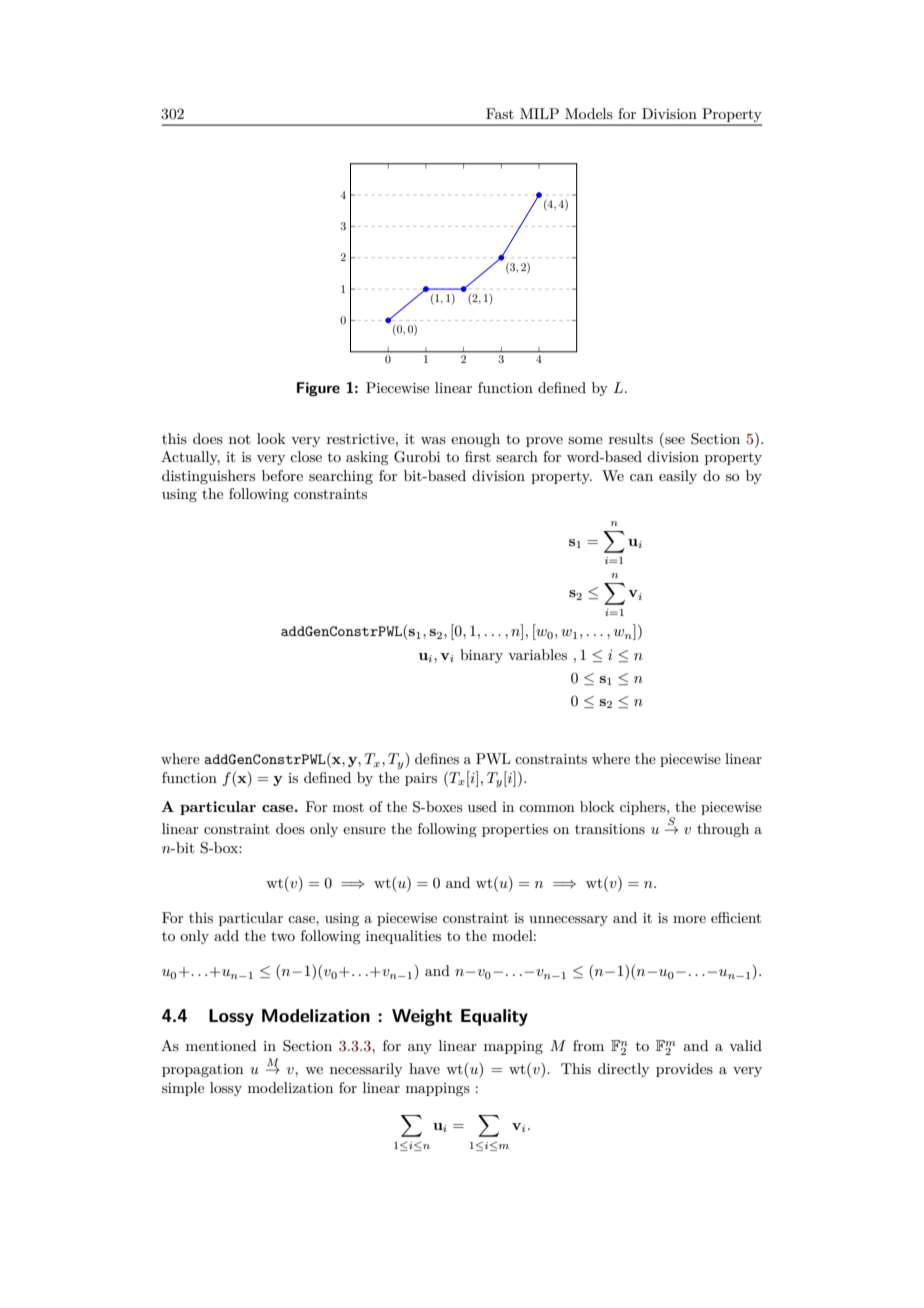 This screenshot has width=924, height=1308. Describe the element at coordinates (318, 389) in the screenshot. I see `Figure` at that location.
